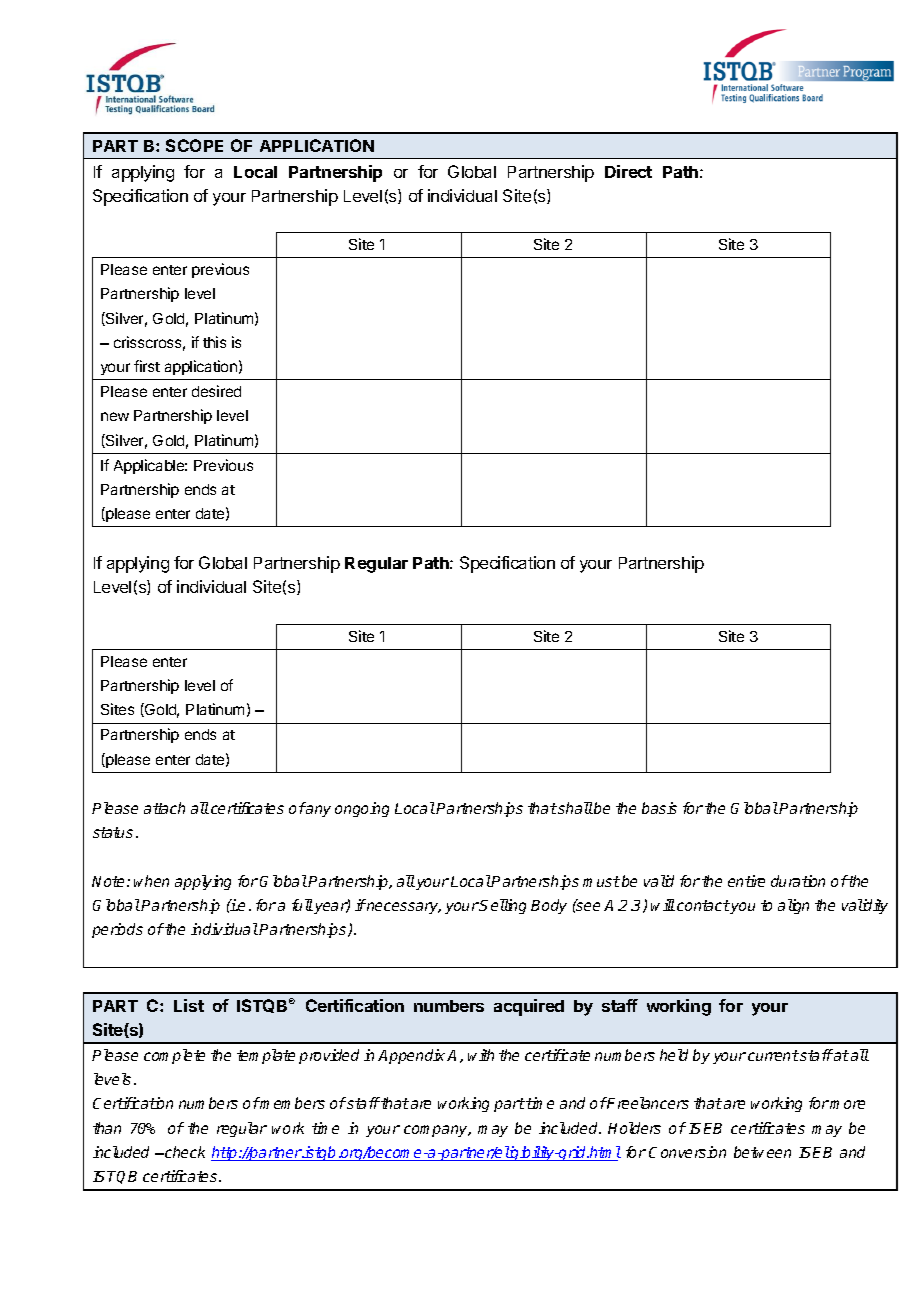  What do you see at coordinates (628, 171) in the document?
I see `Direct` at bounding box center [628, 171].
